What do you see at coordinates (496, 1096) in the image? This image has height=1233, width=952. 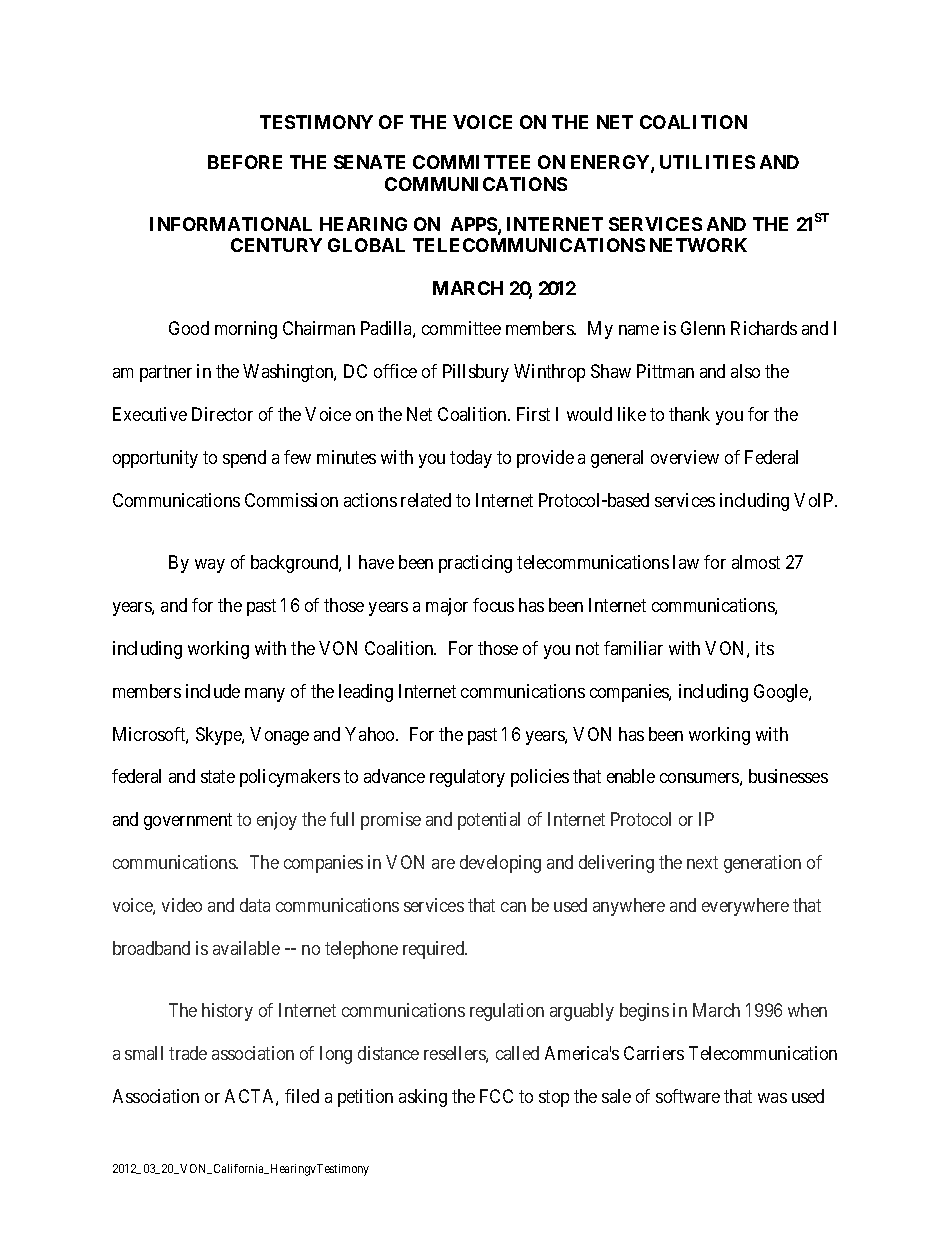 I see `FCC` at bounding box center [496, 1096].
